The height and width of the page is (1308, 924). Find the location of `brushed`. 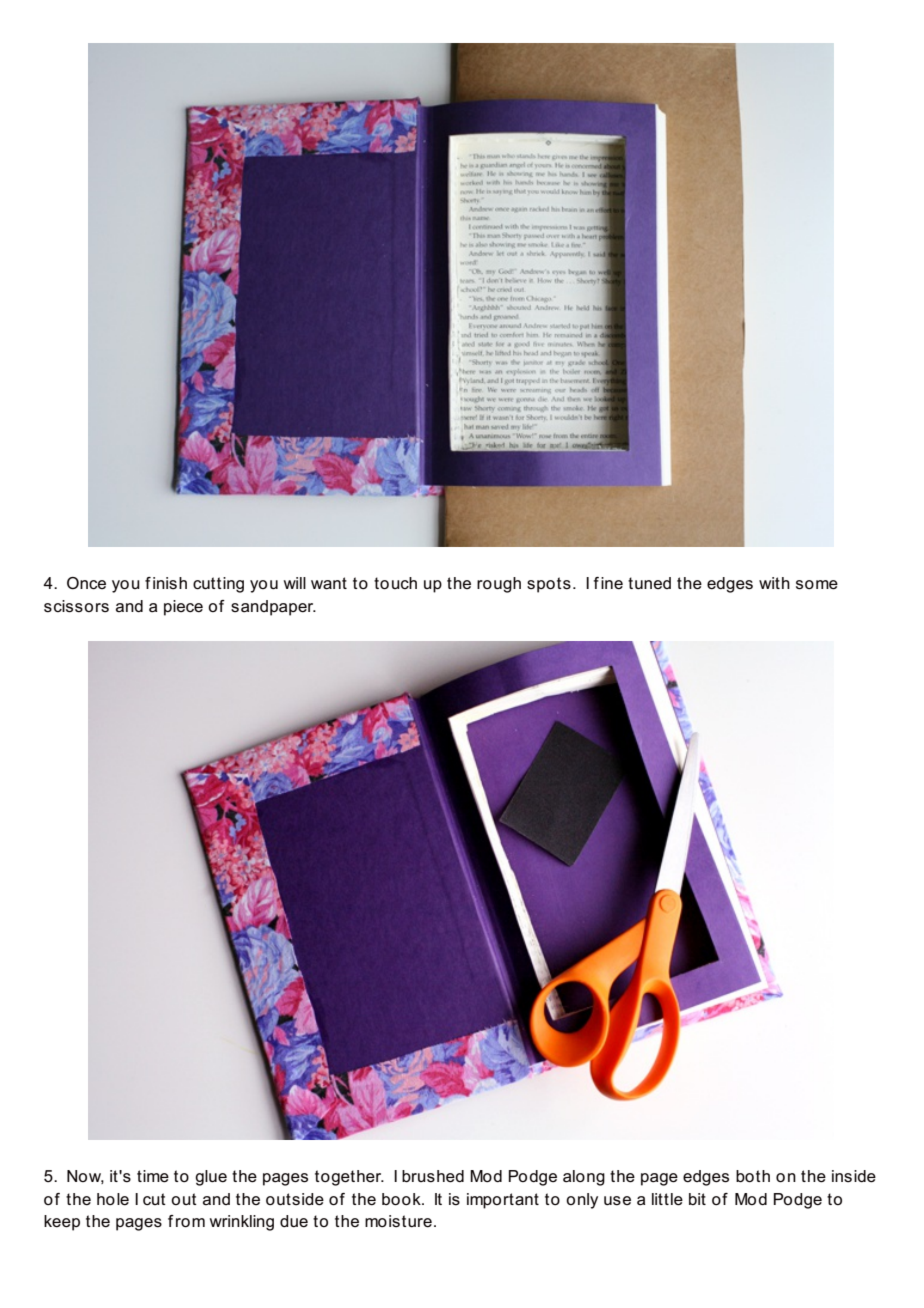

brushed is located at coordinates (433, 1176).
